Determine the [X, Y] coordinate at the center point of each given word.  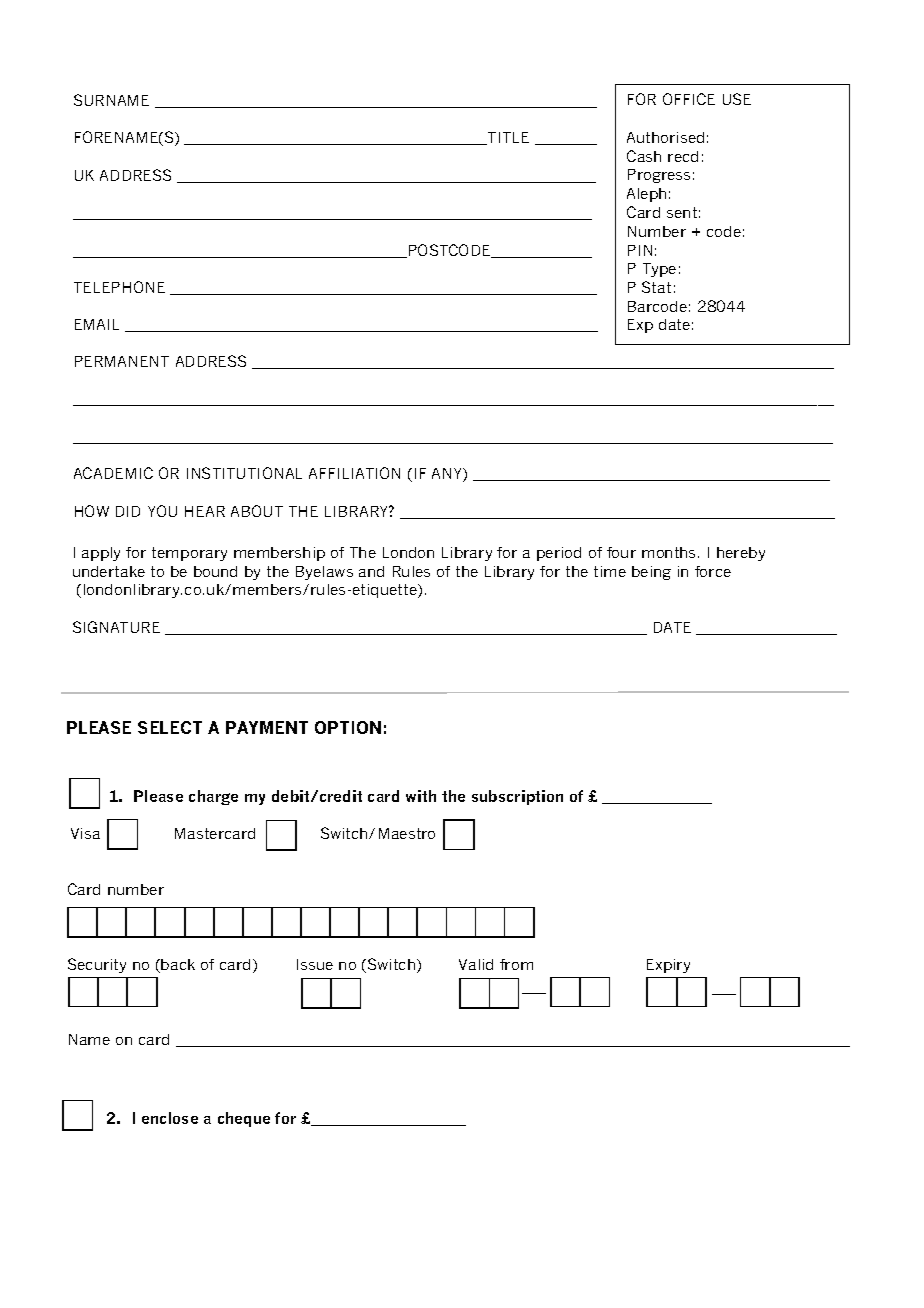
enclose [170, 1118]
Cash [644, 156]
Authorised [665, 137]
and [371, 571]
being [651, 573]
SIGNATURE [116, 627]
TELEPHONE [119, 287]
